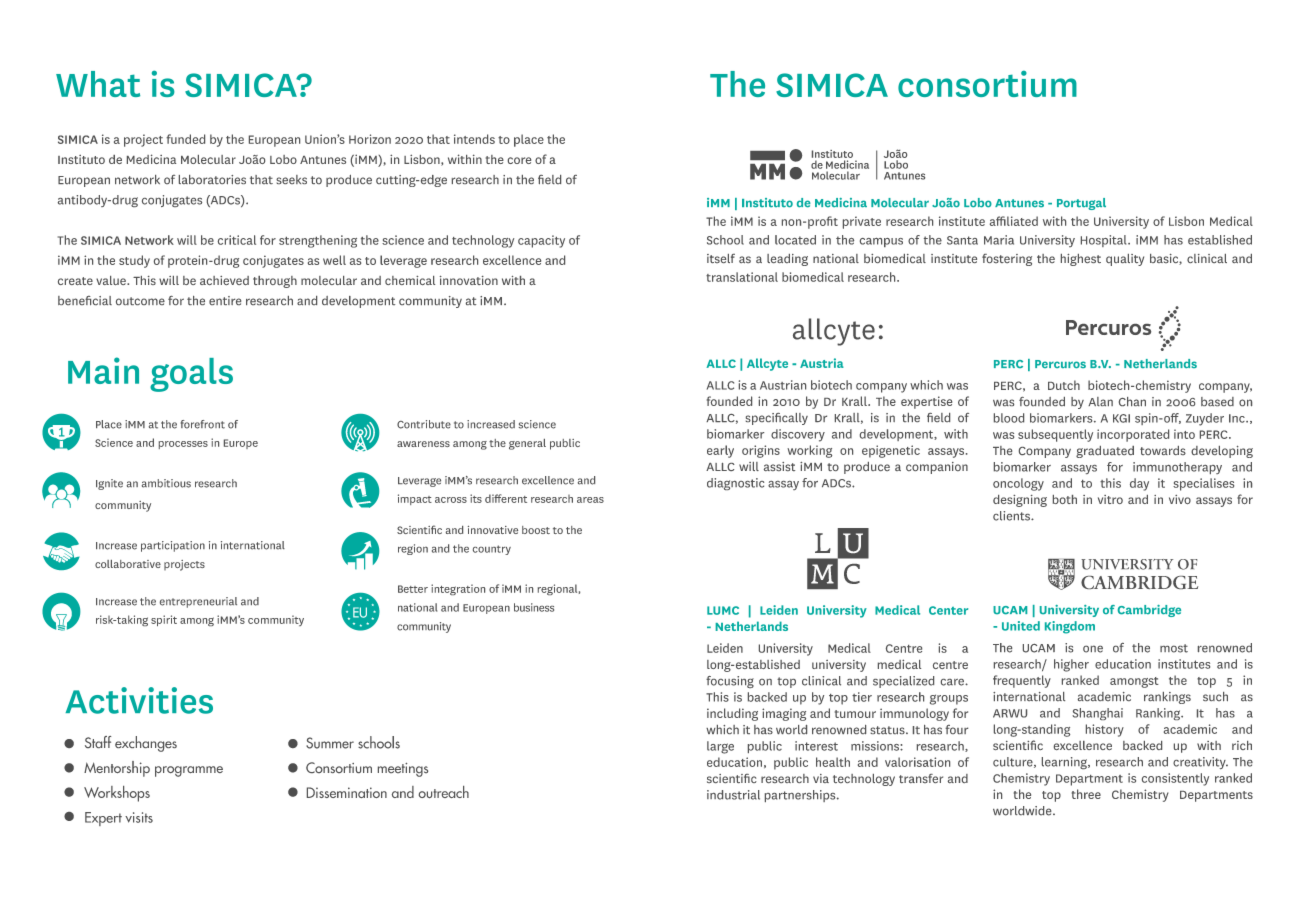 The image size is (1308, 924). I want to click on Dissemination, so click(347, 792).
